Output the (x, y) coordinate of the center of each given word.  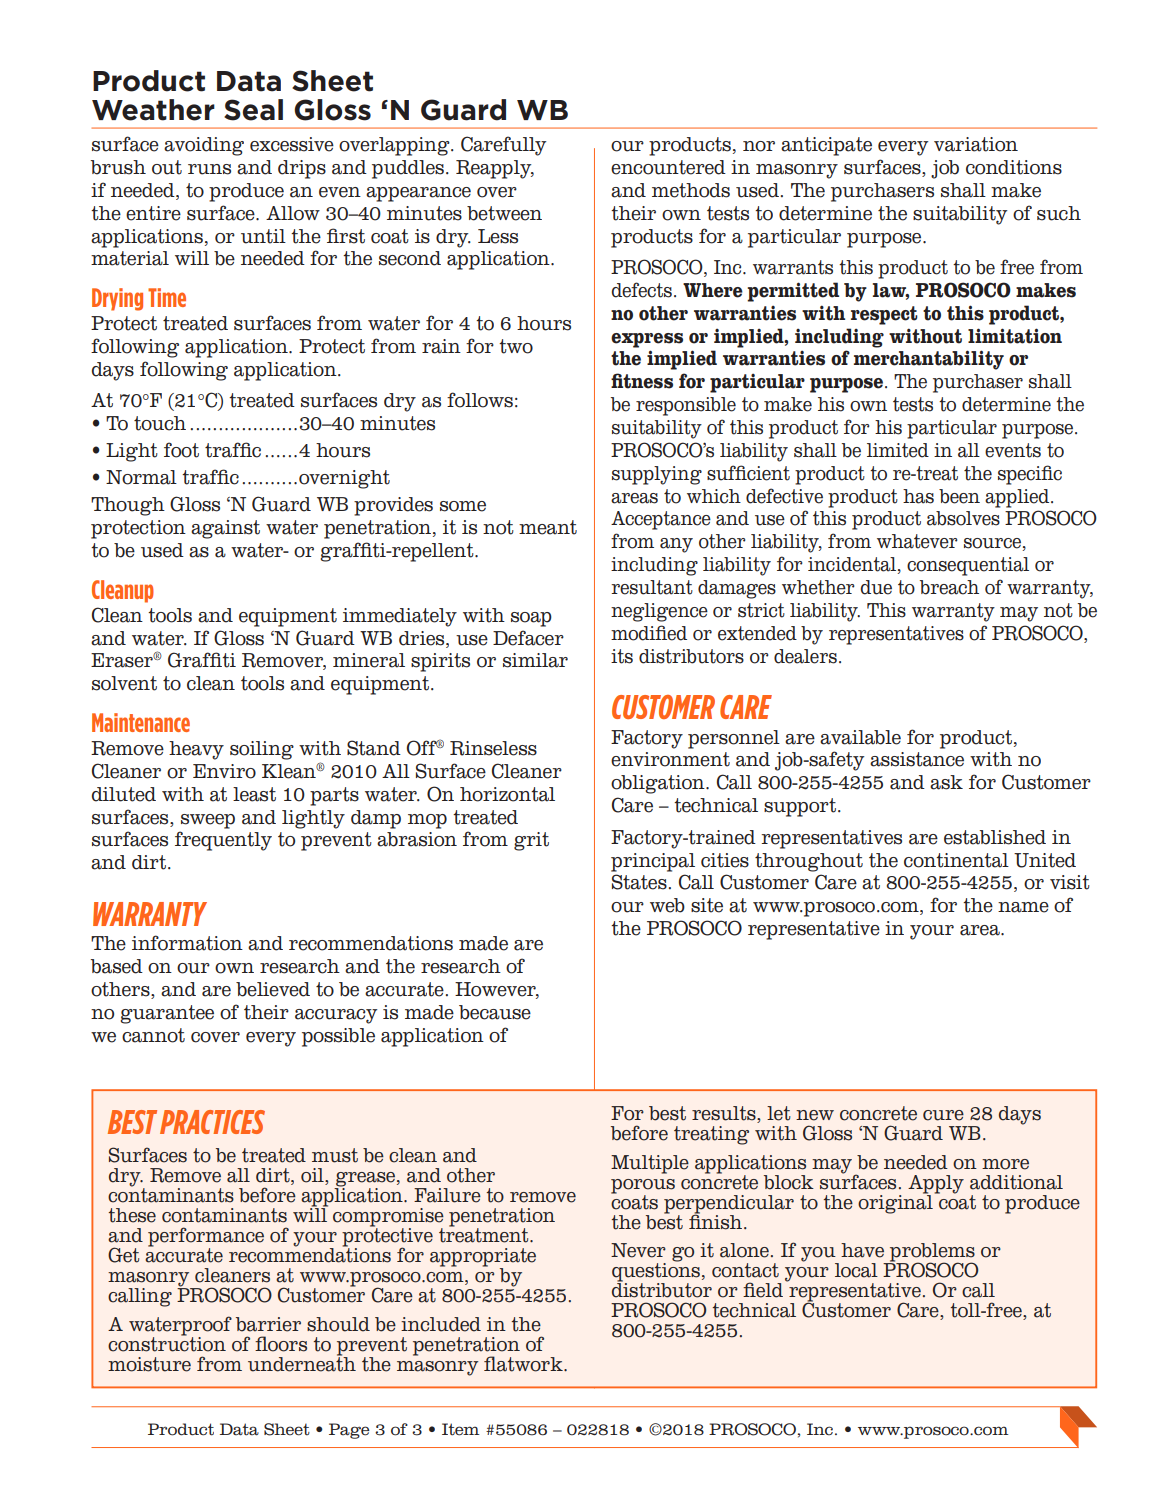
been (959, 496)
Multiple (650, 1164)
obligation (659, 784)
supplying (657, 475)
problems (931, 1253)
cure (943, 1115)
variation (976, 144)
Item (461, 1429)
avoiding (204, 146)
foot (181, 450)
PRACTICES (212, 1122)
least (254, 794)
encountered (668, 167)
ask (946, 782)
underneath (302, 1363)
